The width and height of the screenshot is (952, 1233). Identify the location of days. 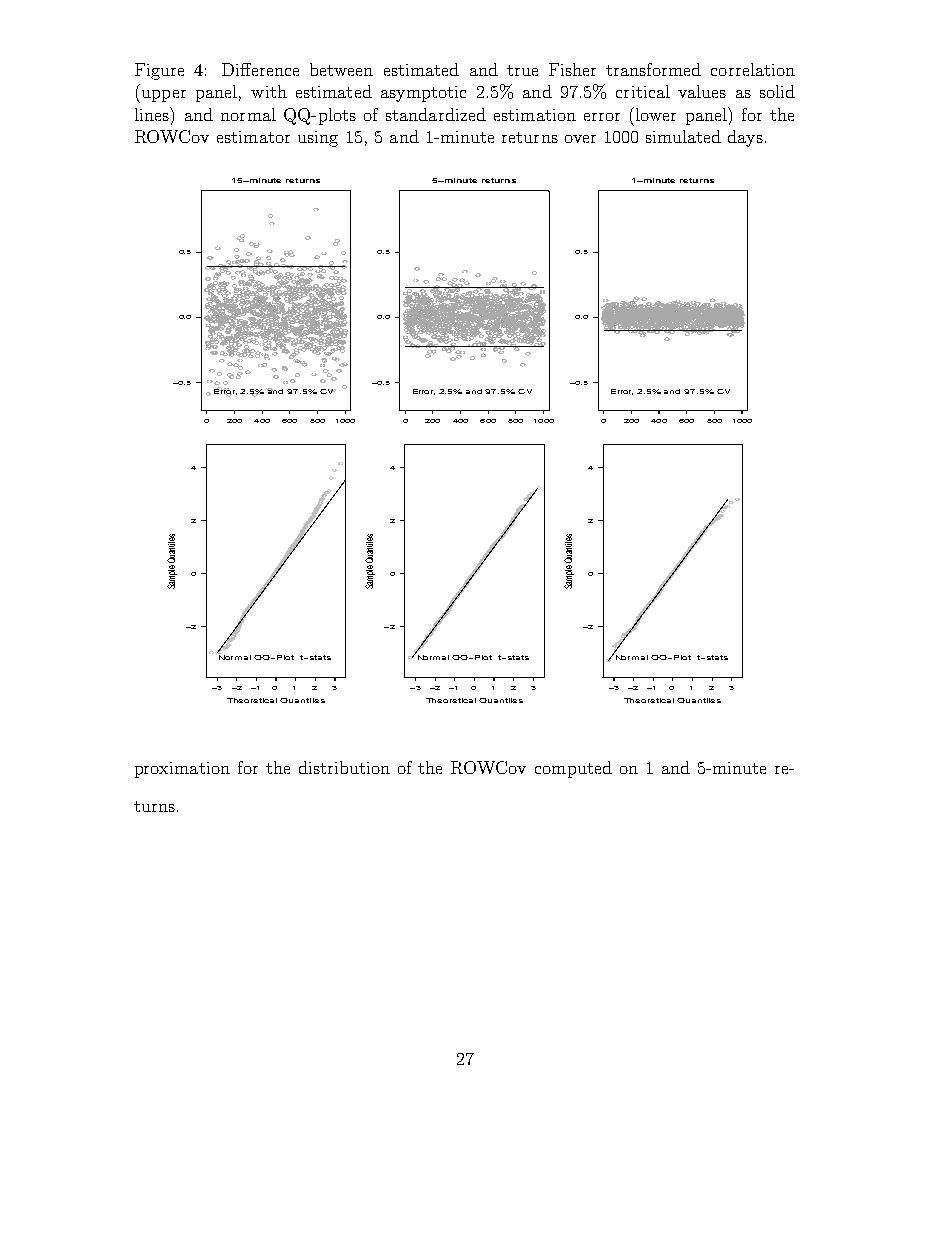
(745, 138).
